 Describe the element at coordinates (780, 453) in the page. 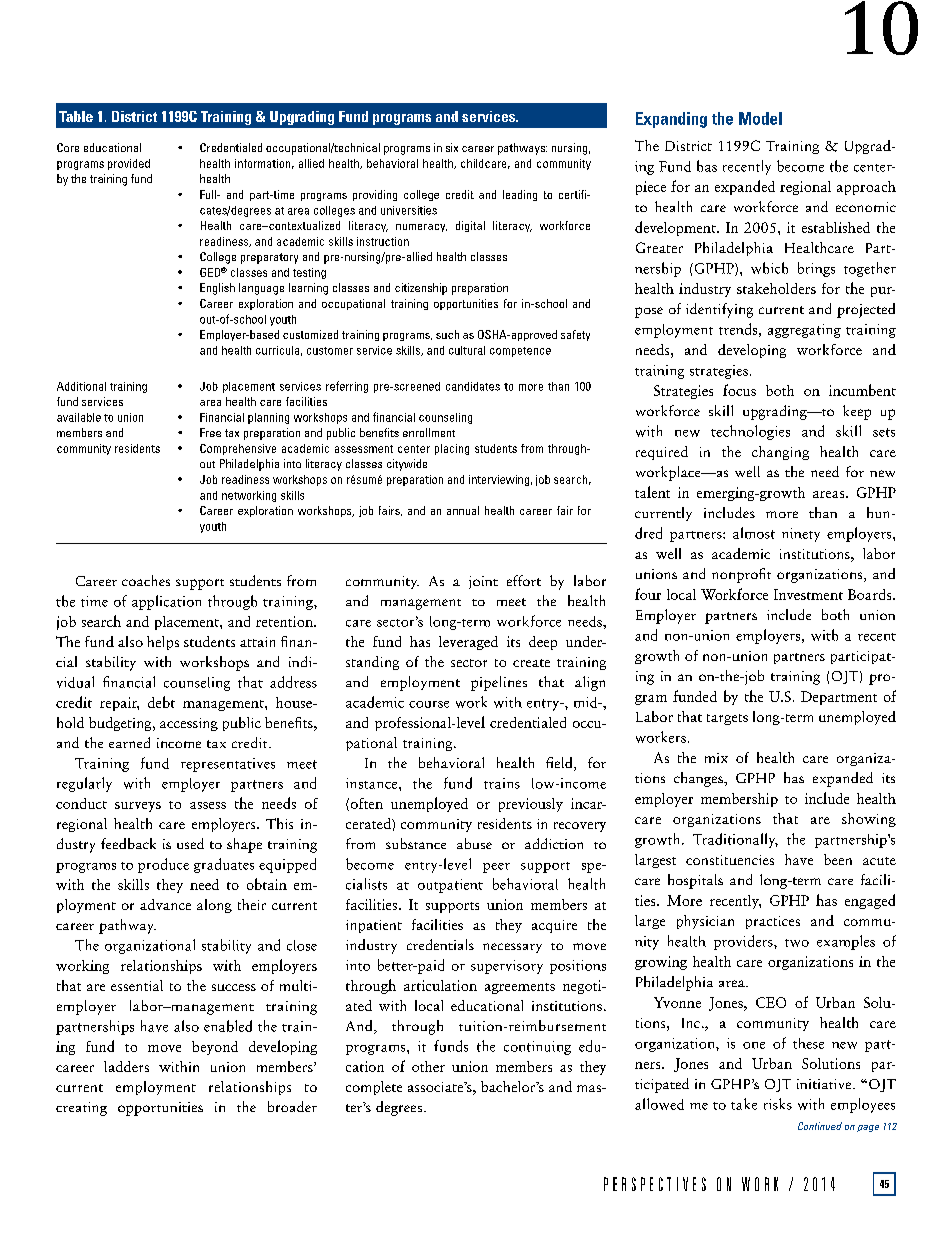

I see `changing` at that location.
